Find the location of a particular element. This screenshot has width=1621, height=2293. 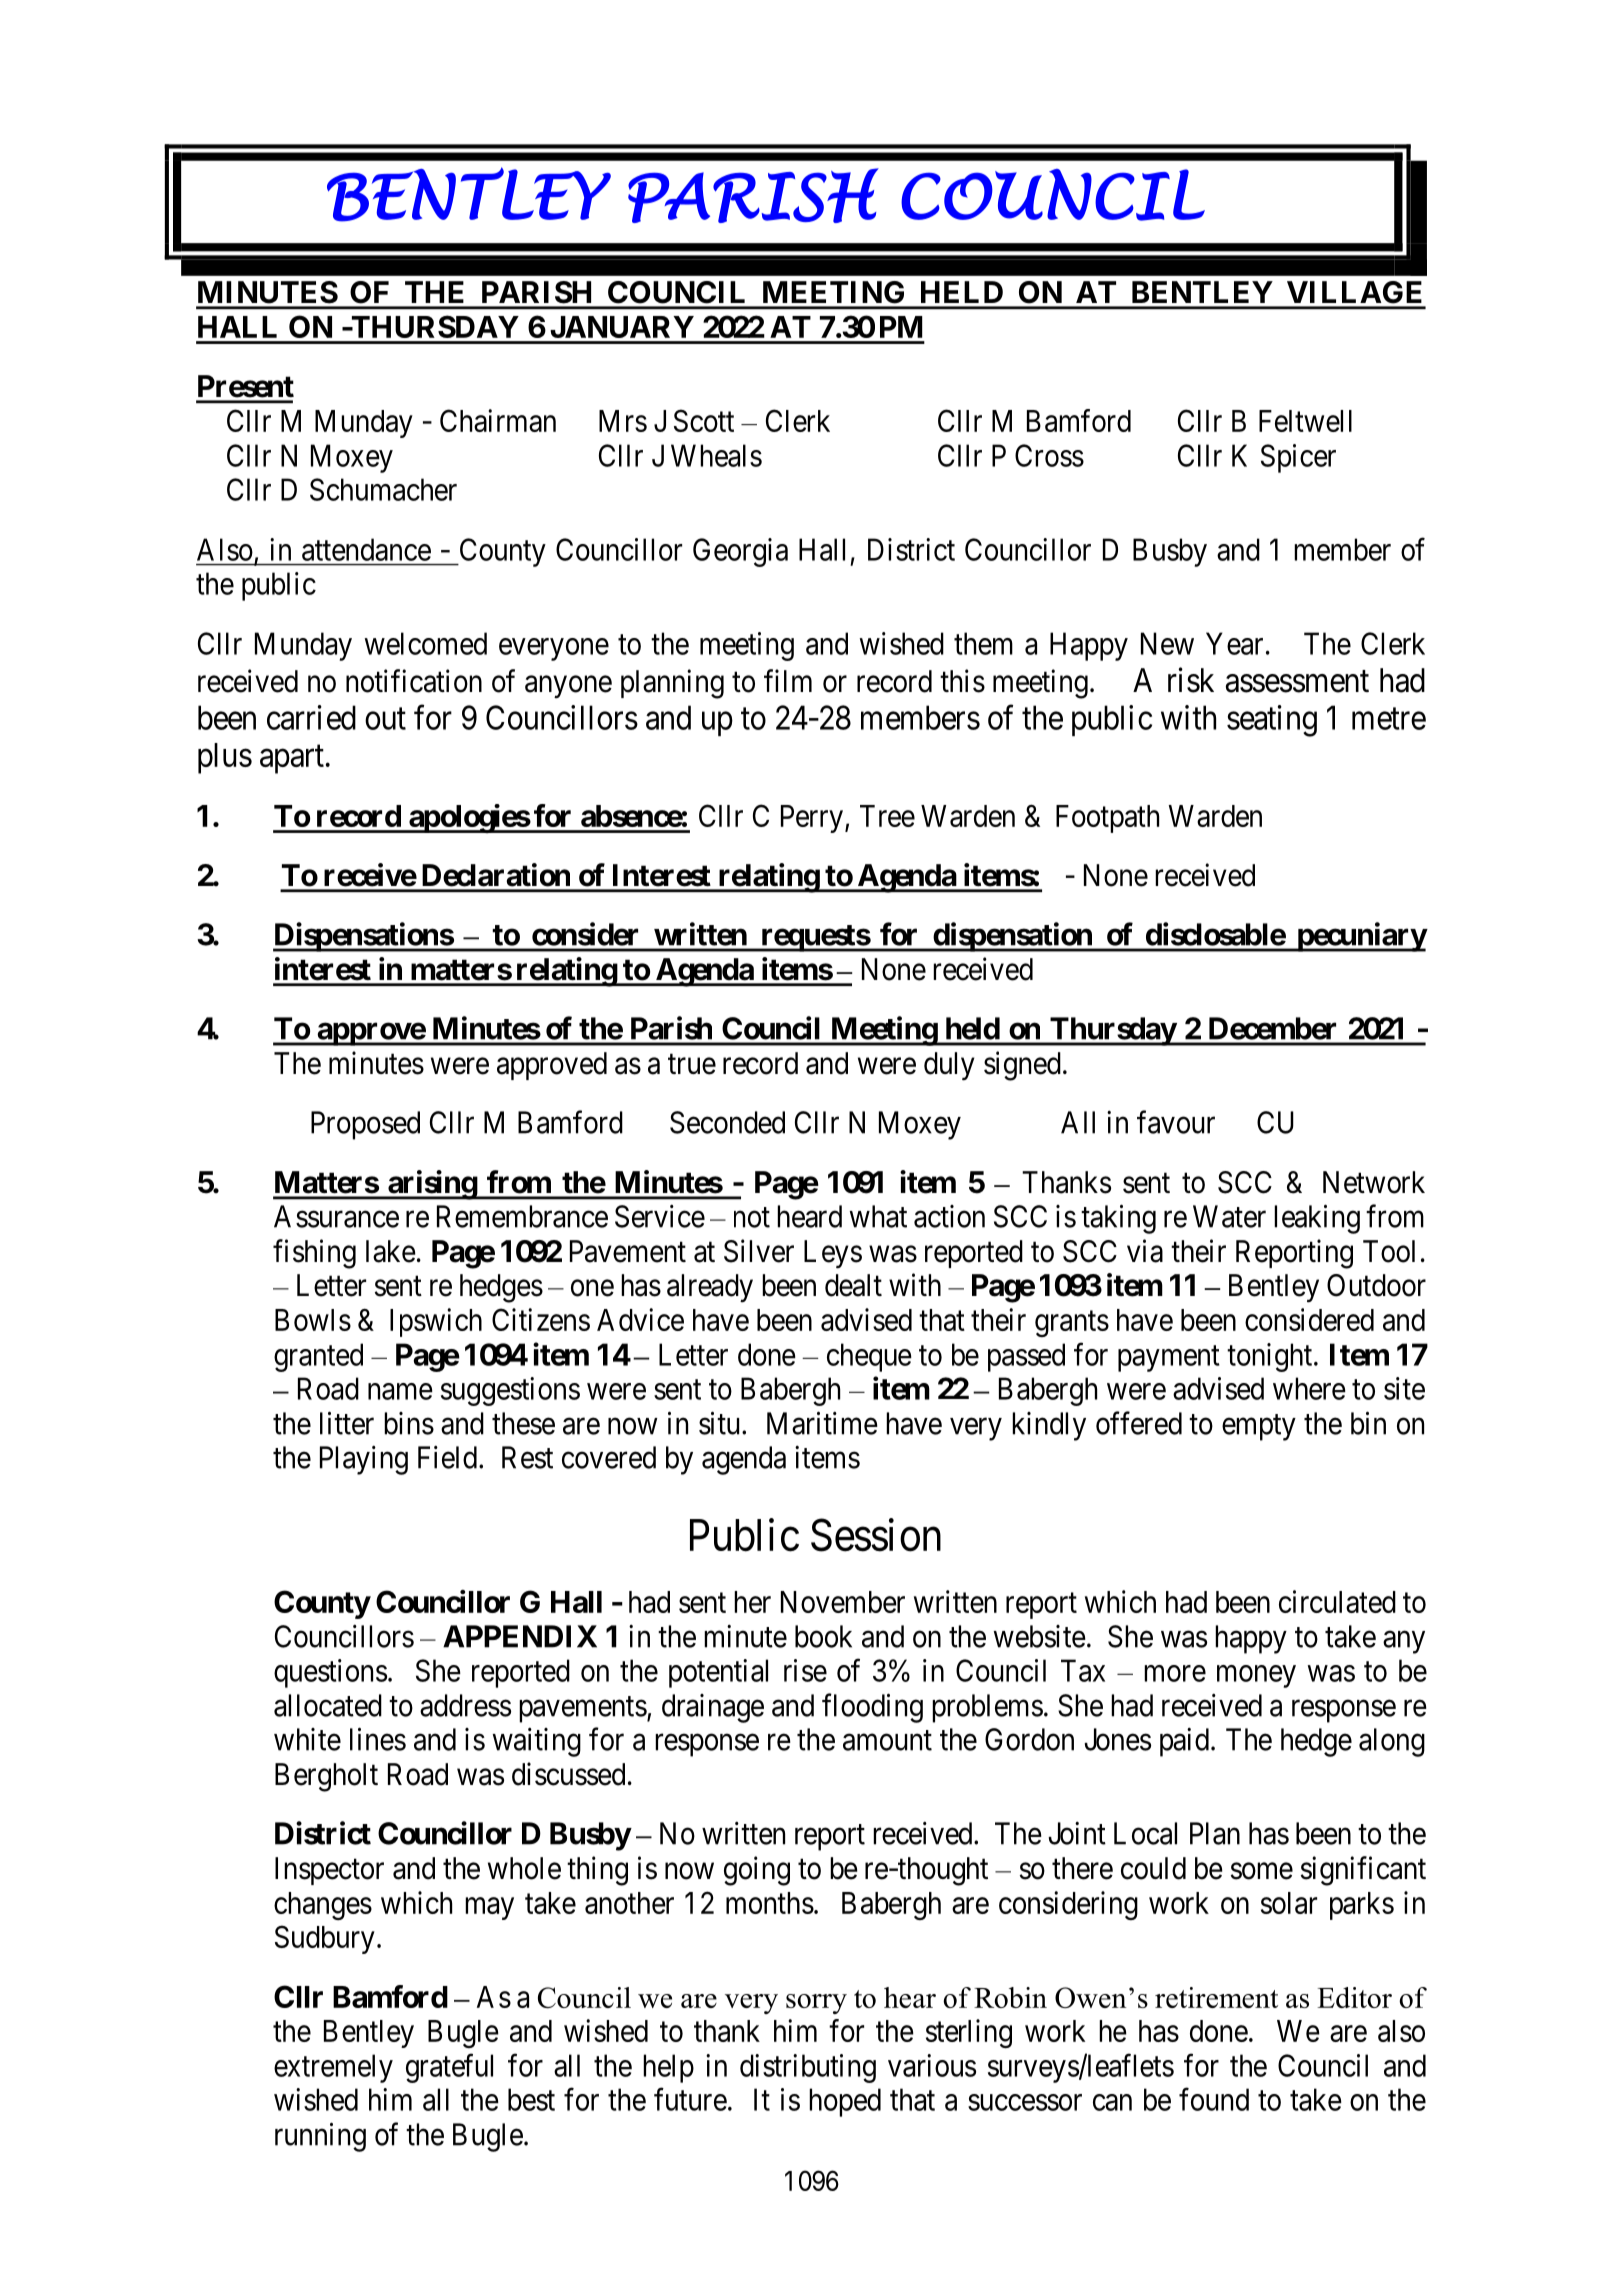

distributing is located at coordinates (808, 2068).
